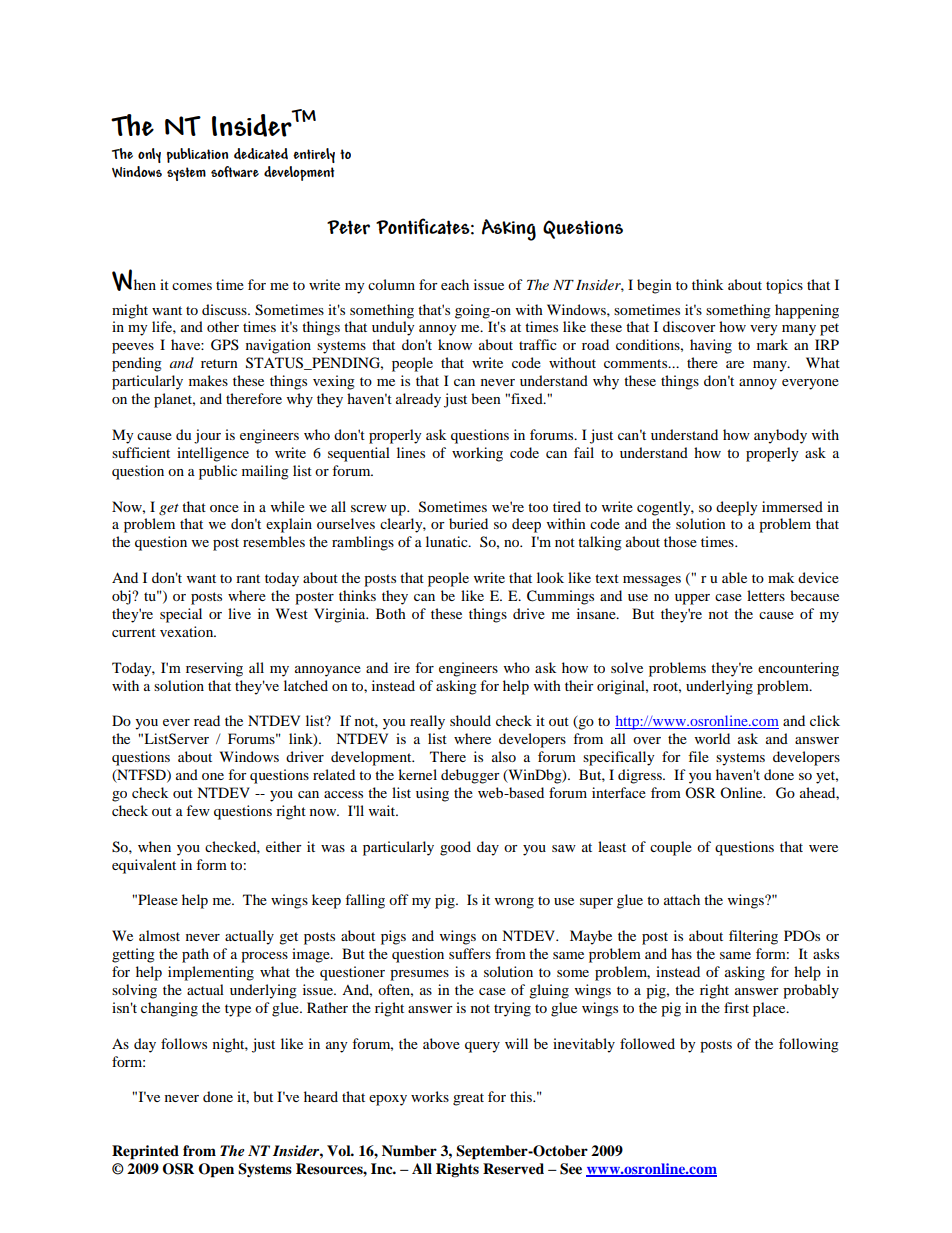  Describe the element at coordinates (455, 848) in the screenshot. I see `good` at that location.
